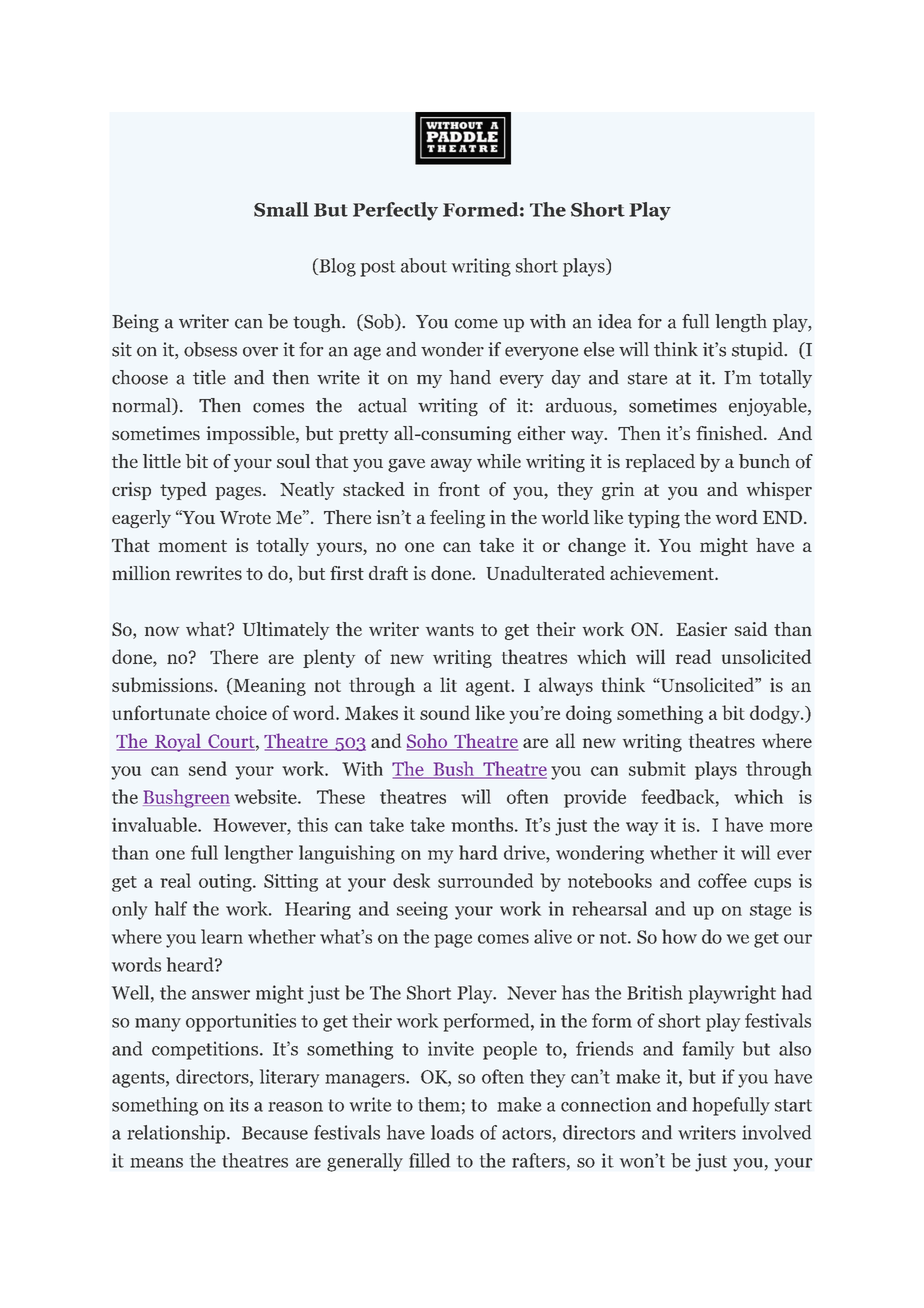 Image resolution: width=924 pixels, height=1308 pixels. What do you see at coordinates (281, 209) in the screenshot?
I see `Small` at bounding box center [281, 209].
